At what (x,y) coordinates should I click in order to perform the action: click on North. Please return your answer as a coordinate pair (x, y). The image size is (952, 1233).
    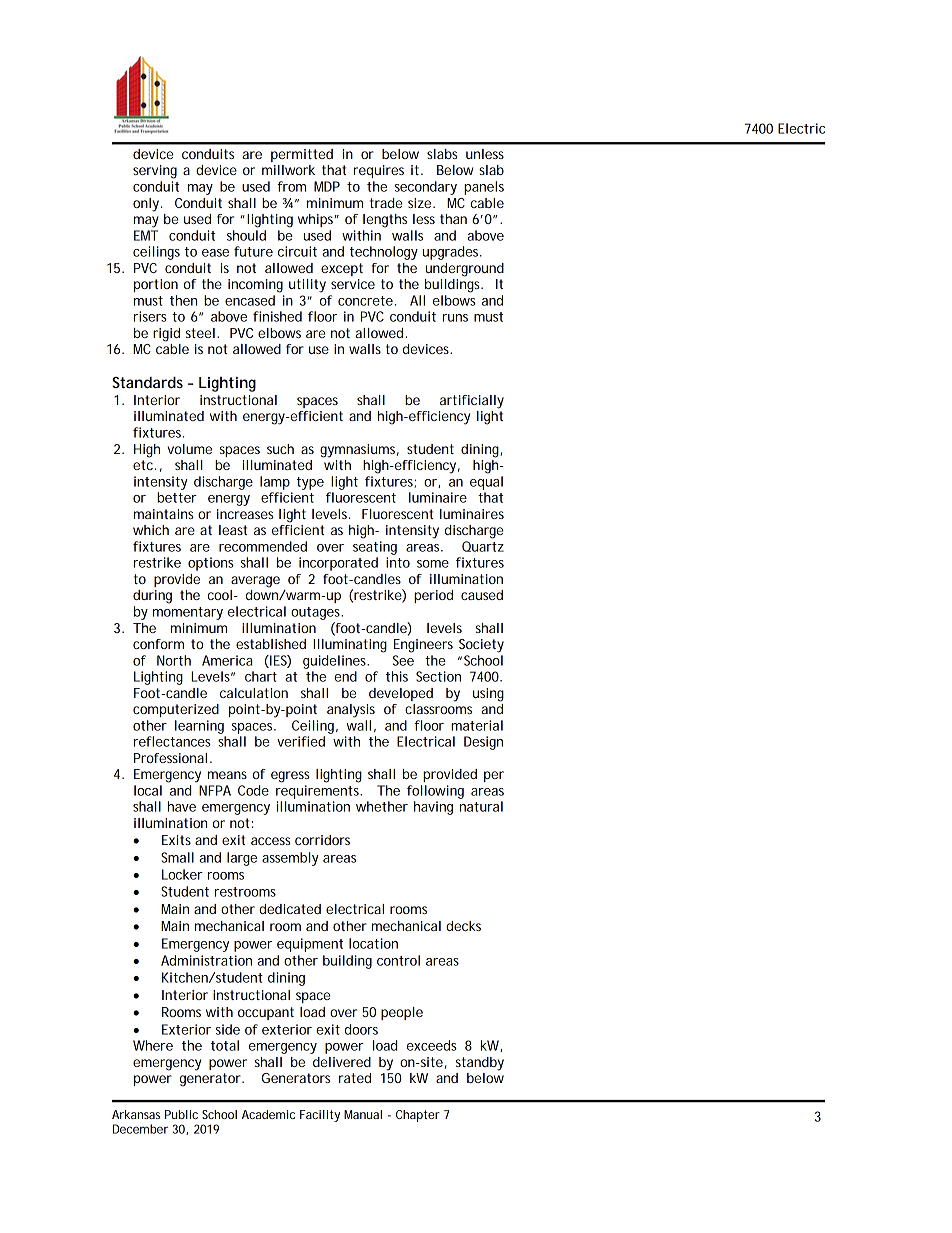
    Looking at the image, I should click on (174, 660).
